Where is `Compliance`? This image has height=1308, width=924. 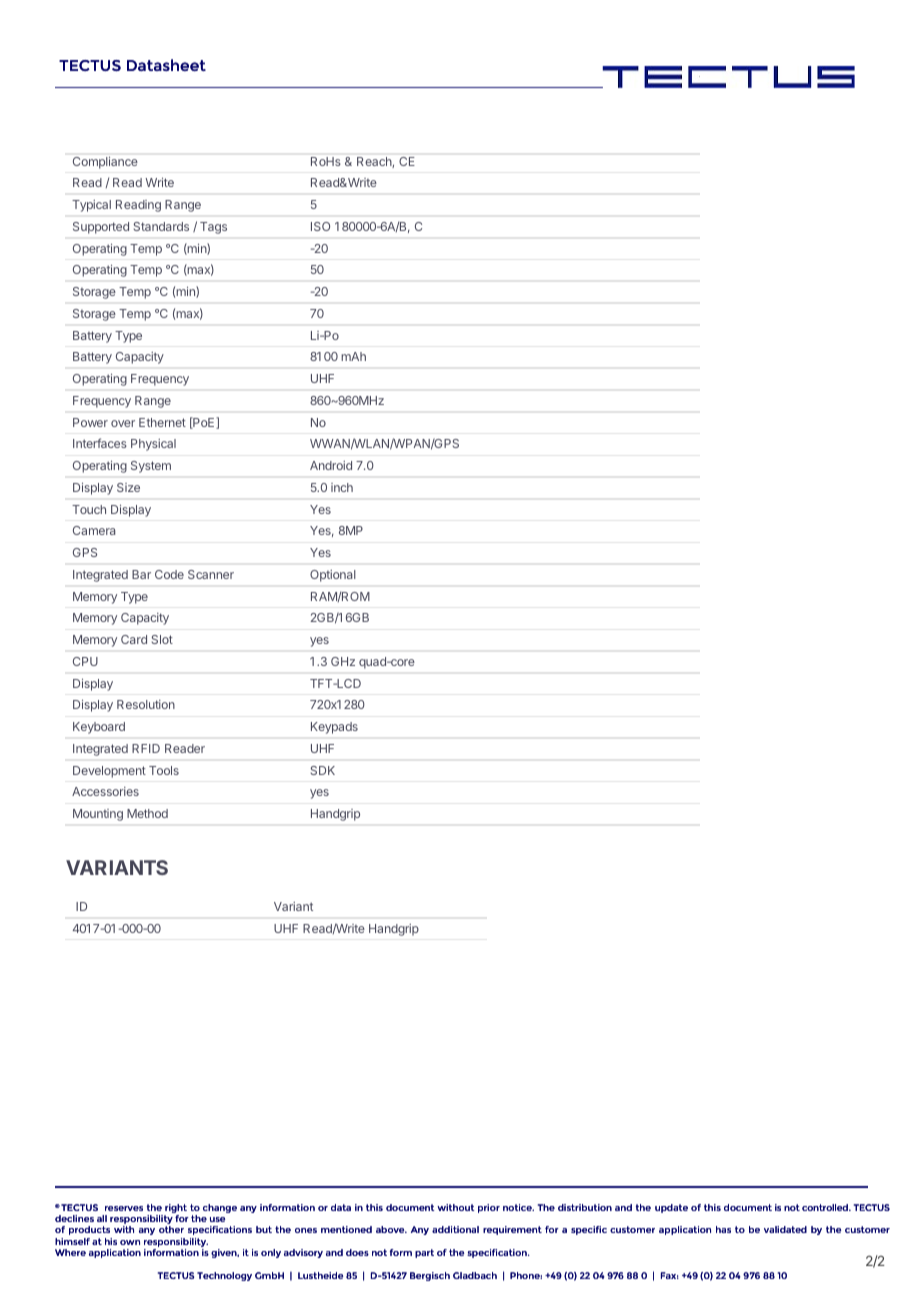
Compliance is located at coordinates (105, 163).
